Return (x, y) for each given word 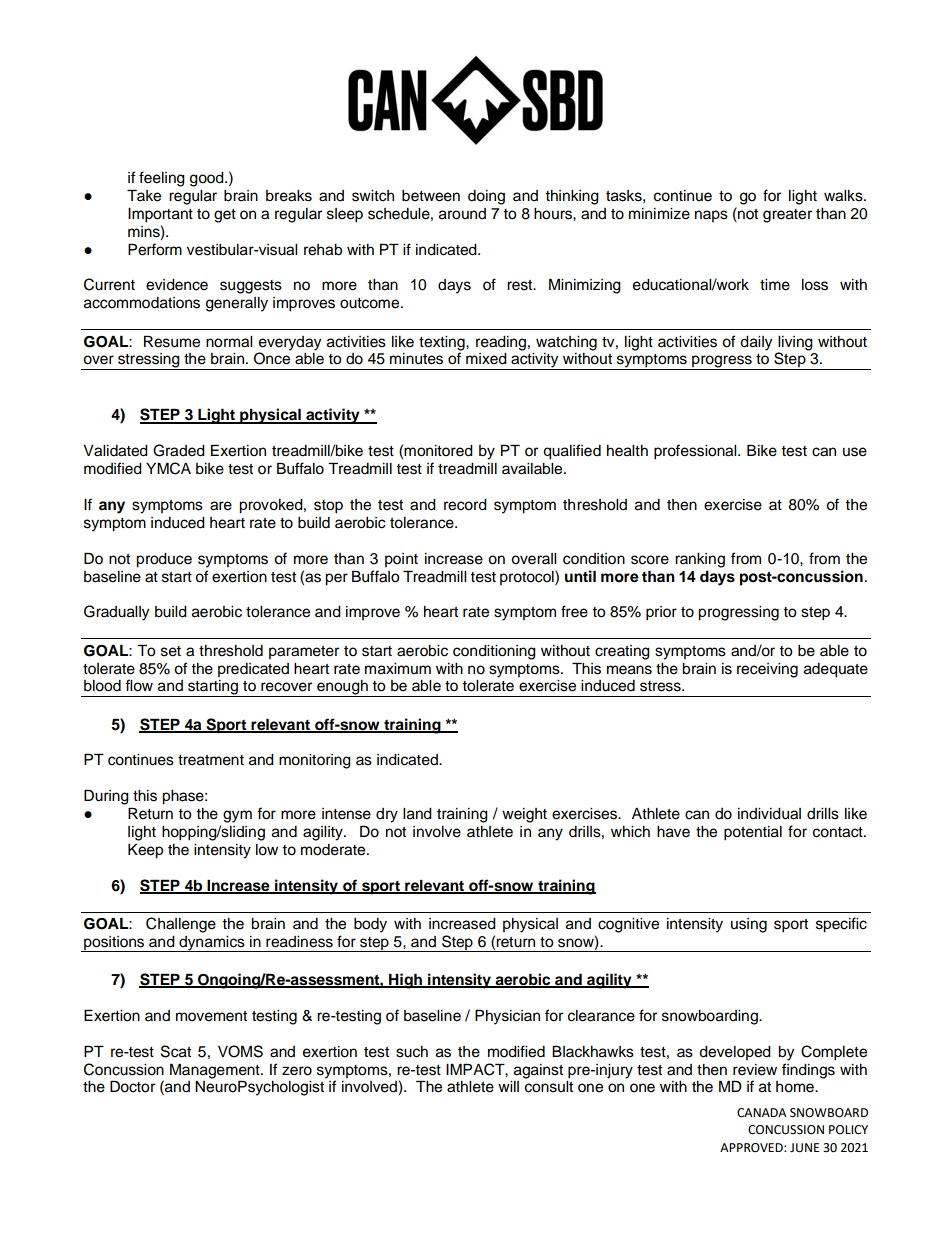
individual (769, 814)
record (465, 505)
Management (216, 1071)
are (221, 506)
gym (237, 816)
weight (524, 815)
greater (787, 216)
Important (160, 215)
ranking (700, 560)
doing (486, 197)
